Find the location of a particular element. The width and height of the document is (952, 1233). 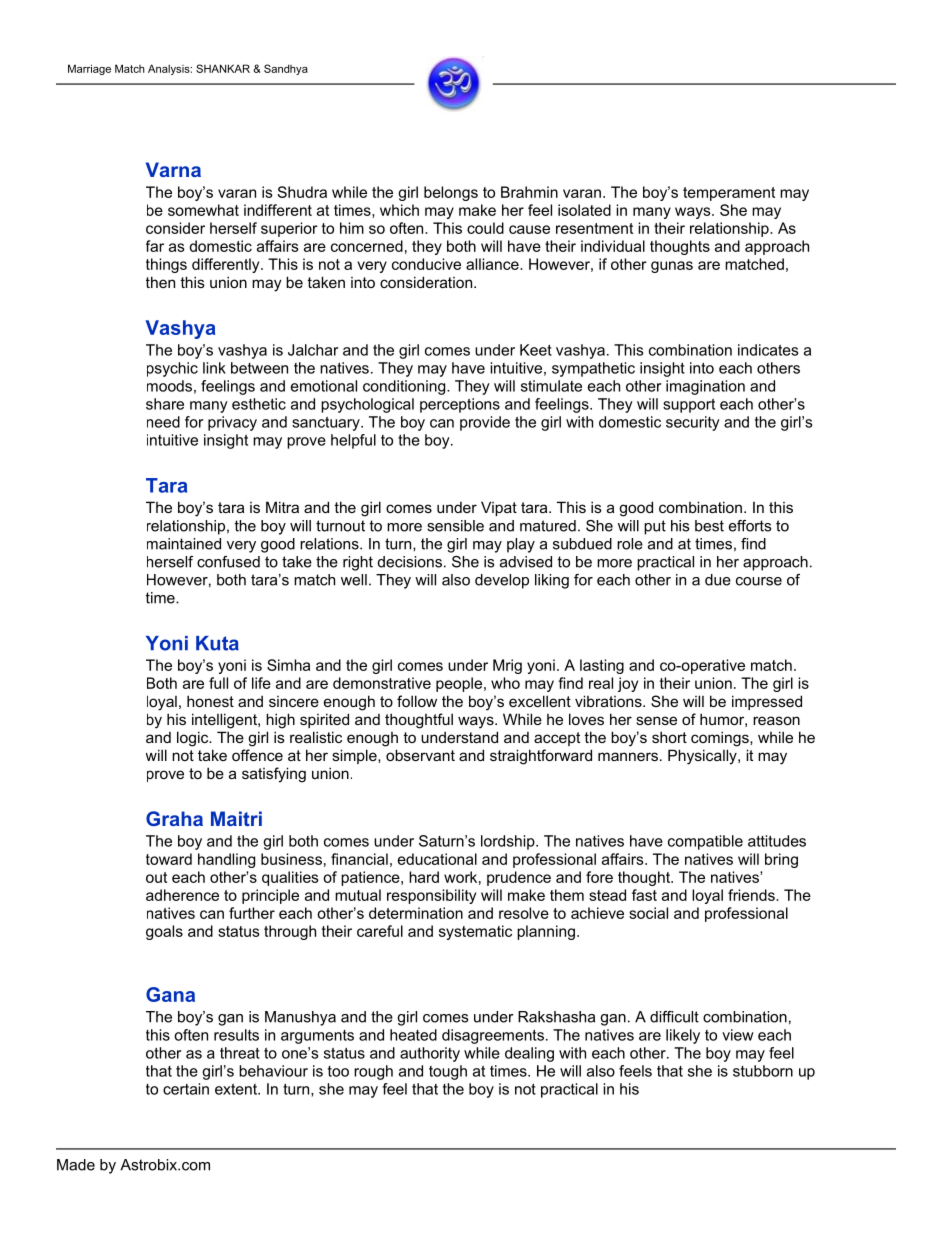

course is located at coordinates (759, 581).
